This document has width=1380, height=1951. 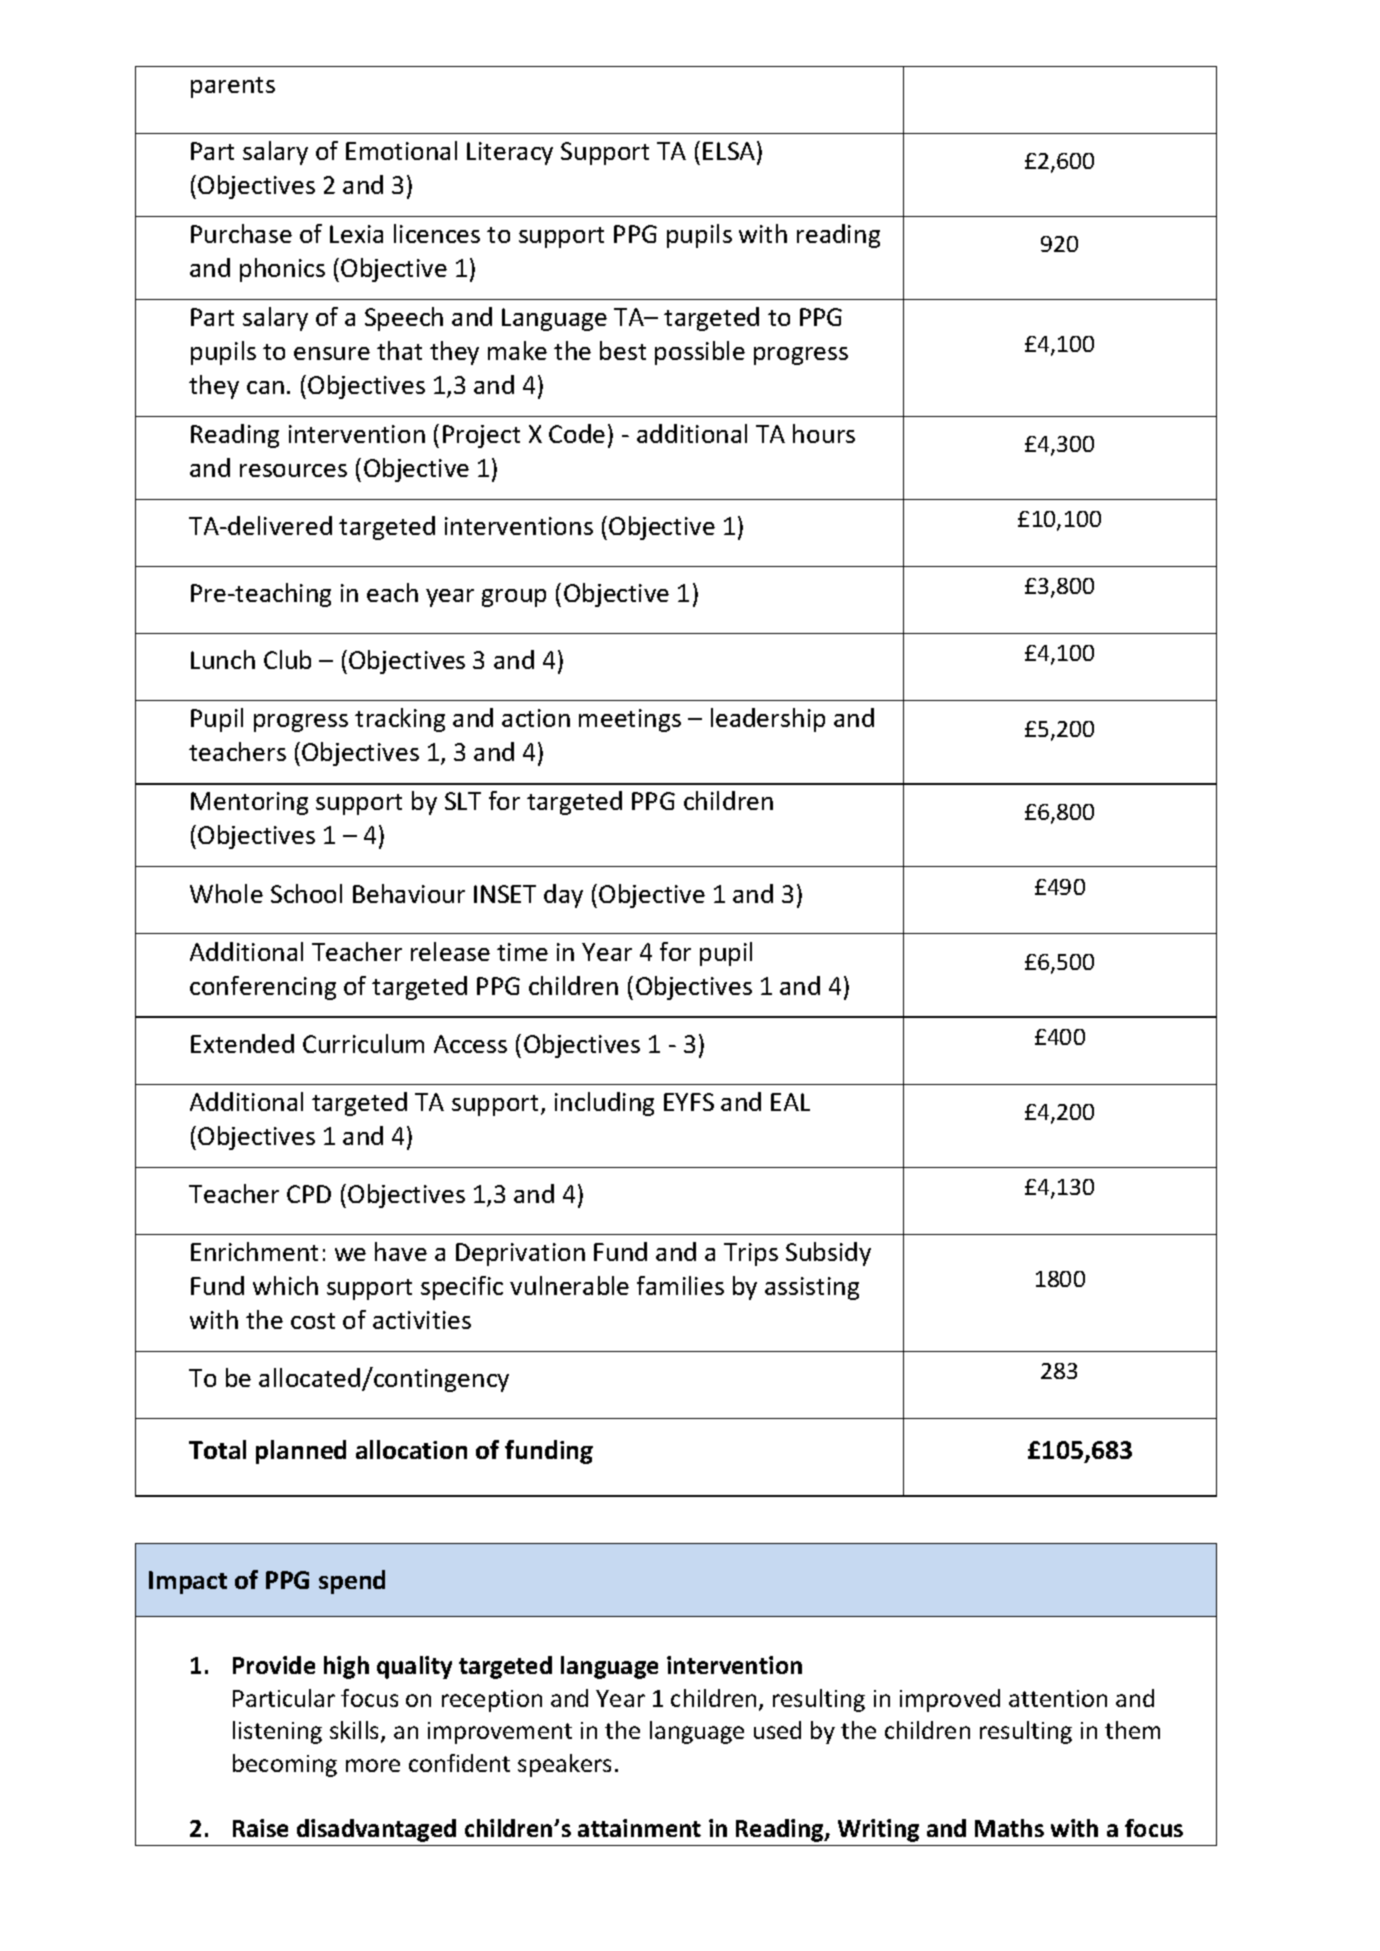 I want to click on becoming, so click(x=285, y=1765).
